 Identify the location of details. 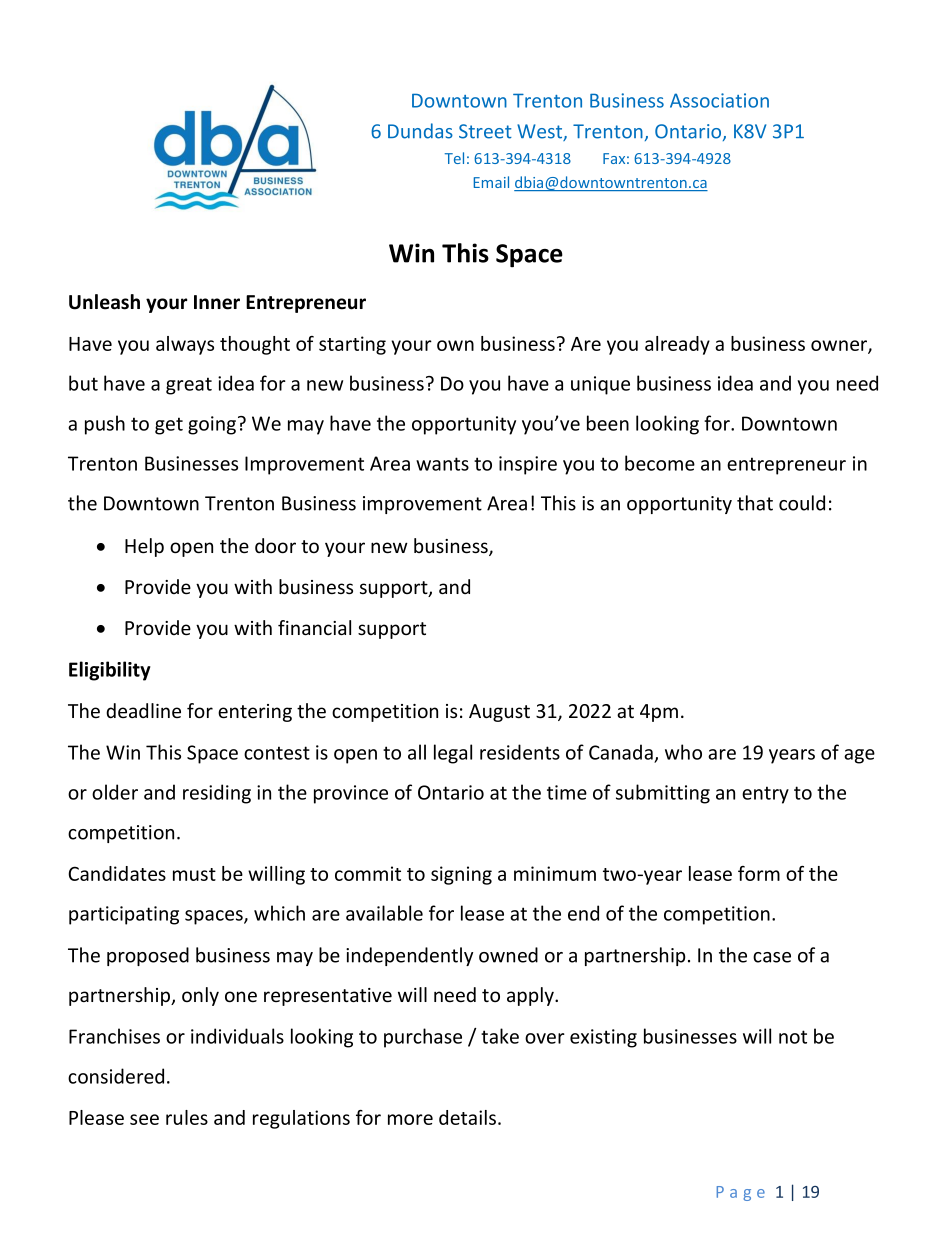
(469, 1117).
